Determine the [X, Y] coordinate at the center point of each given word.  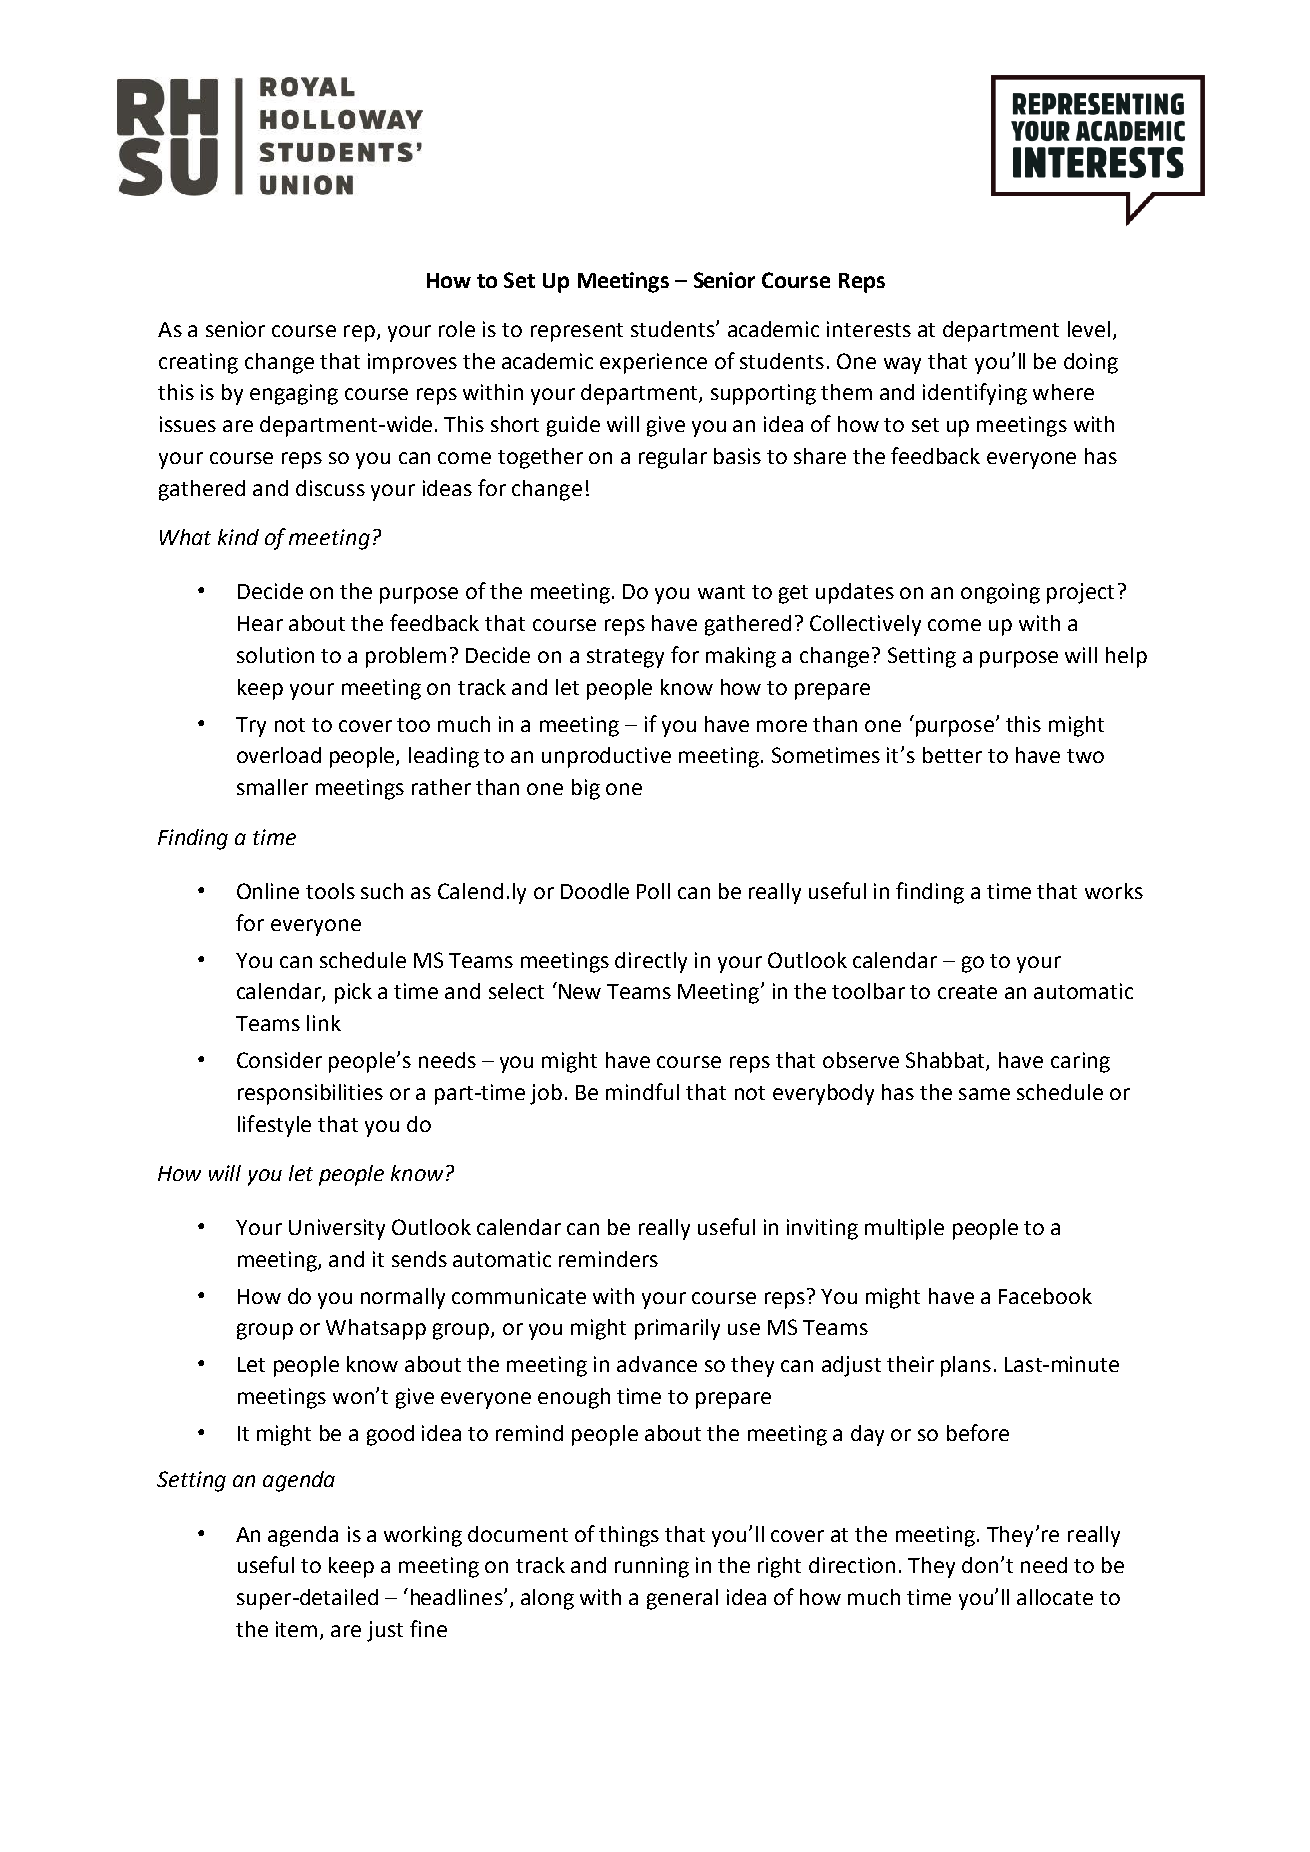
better [952, 755]
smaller [272, 787]
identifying [975, 394]
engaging [294, 394]
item [296, 1629]
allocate [1055, 1597]
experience [653, 363]
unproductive [606, 757]
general [682, 1599]
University [337, 1229]
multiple [904, 1229]
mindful [642, 1091]
